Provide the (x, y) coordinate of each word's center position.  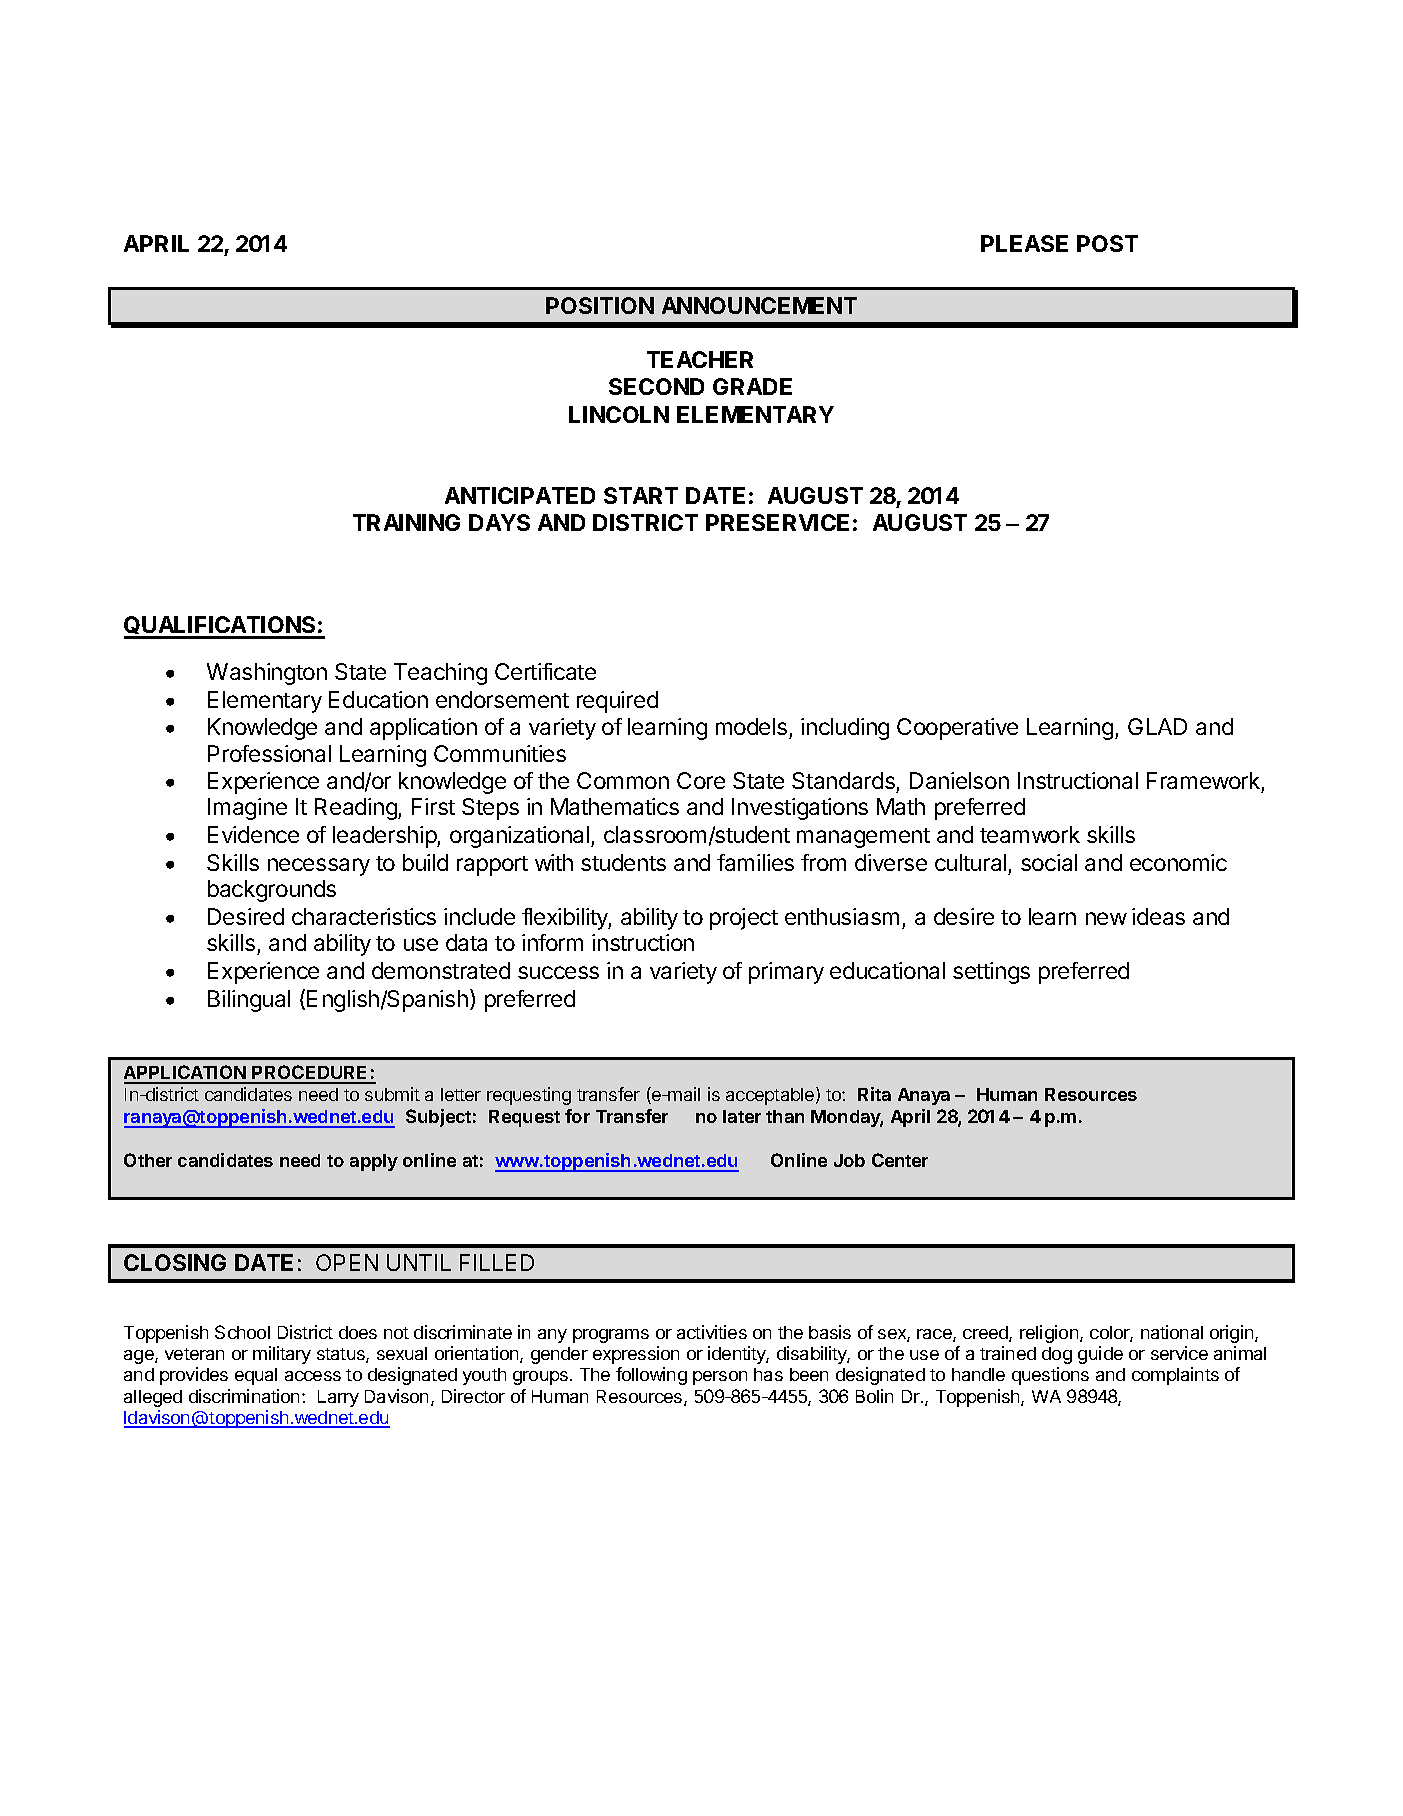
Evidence (253, 834)
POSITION (600, 305)
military (282, 1355)
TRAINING (406, 522)
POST (1107, 243)
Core (701, 780)
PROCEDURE (311, 1074)
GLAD (1157, 726)
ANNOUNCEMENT (759, 305)
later (742, 1116)
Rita (874, 1094)
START (641, 495)
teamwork (1030, 834)
